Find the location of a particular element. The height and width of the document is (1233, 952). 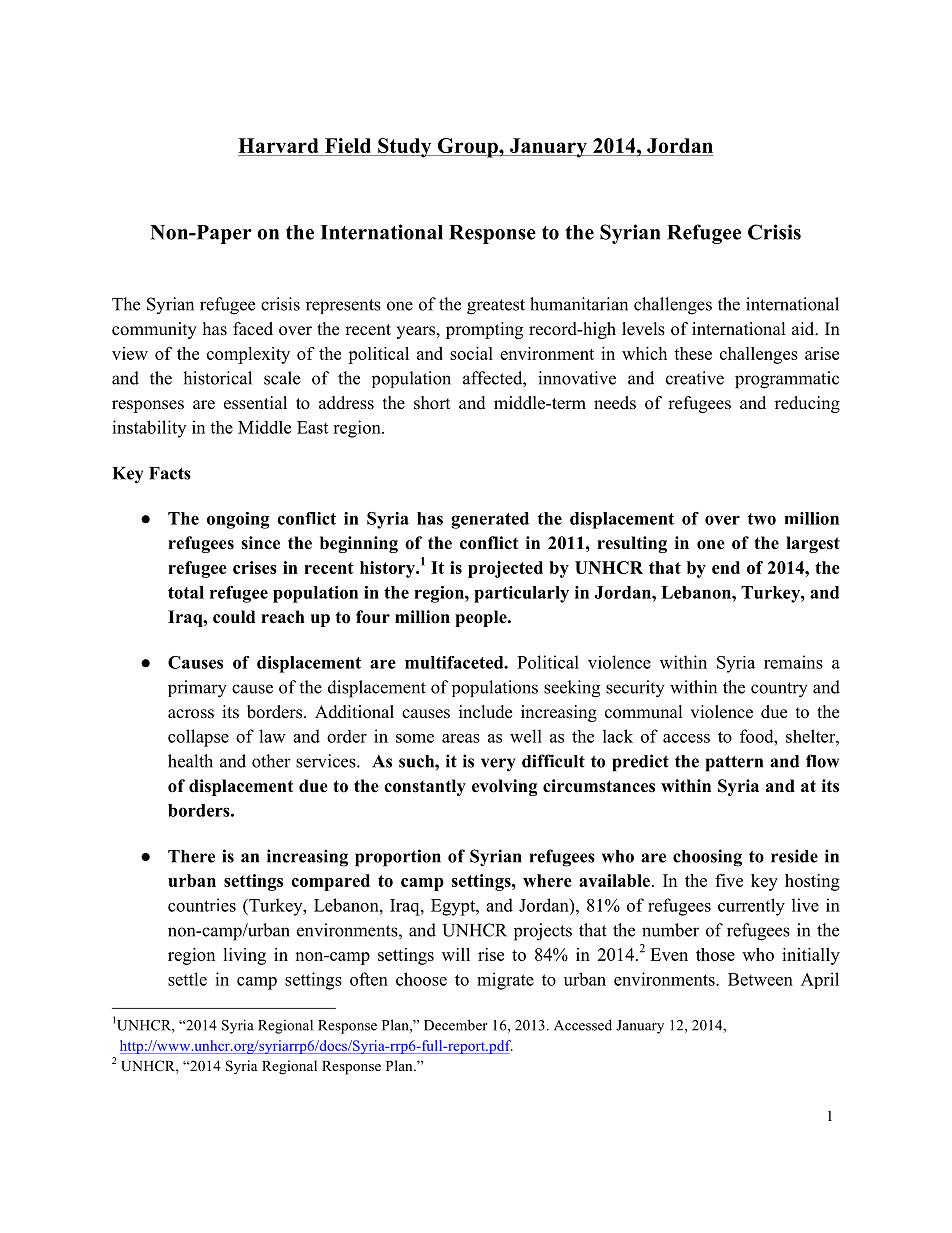

pattern is located at coordinates (734, 764).
